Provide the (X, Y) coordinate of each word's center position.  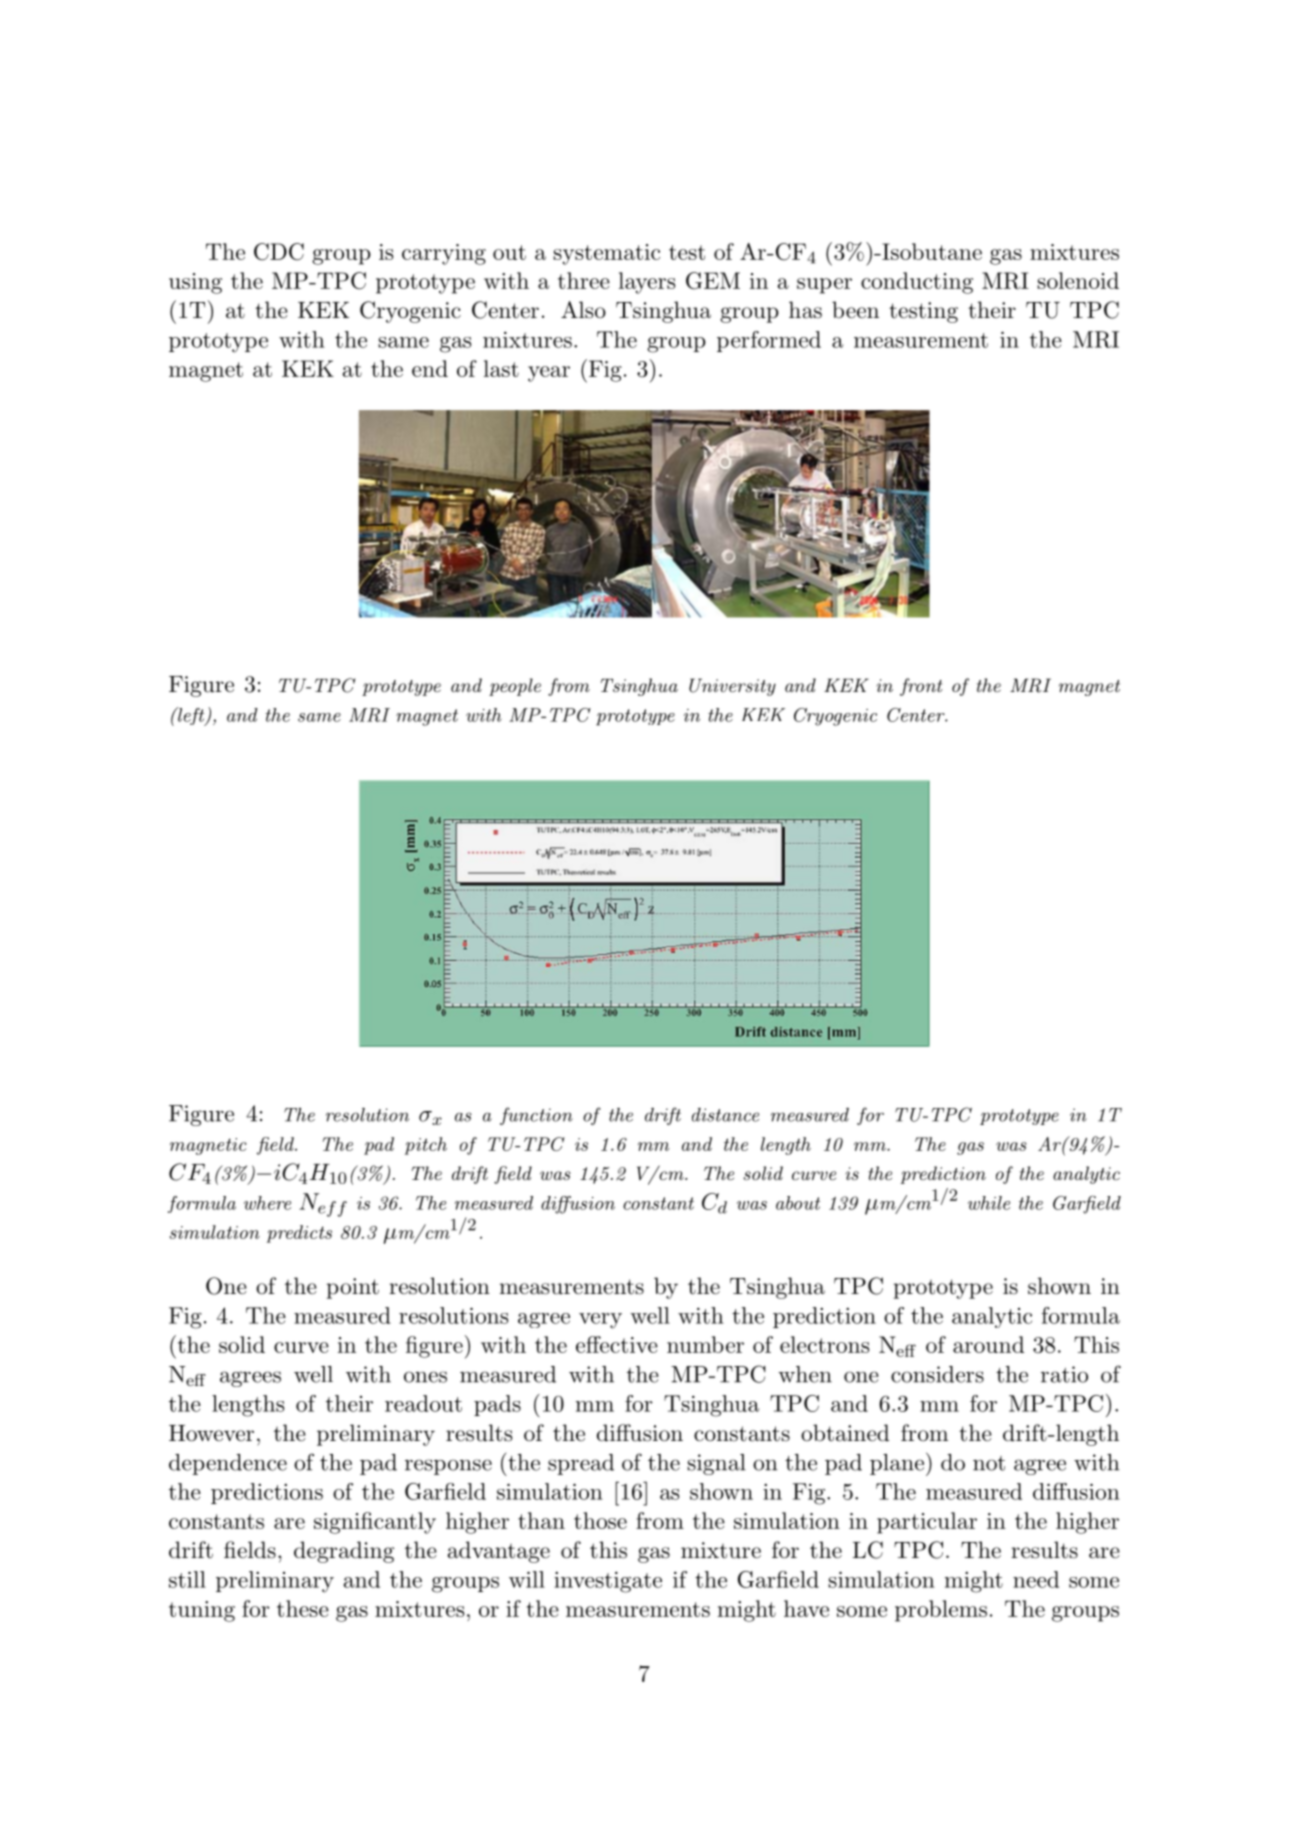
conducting (917, 283)
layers (647, 283)
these (303, 1608)
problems (941, 1611)
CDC (279, 252)
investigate (608, 1582)
